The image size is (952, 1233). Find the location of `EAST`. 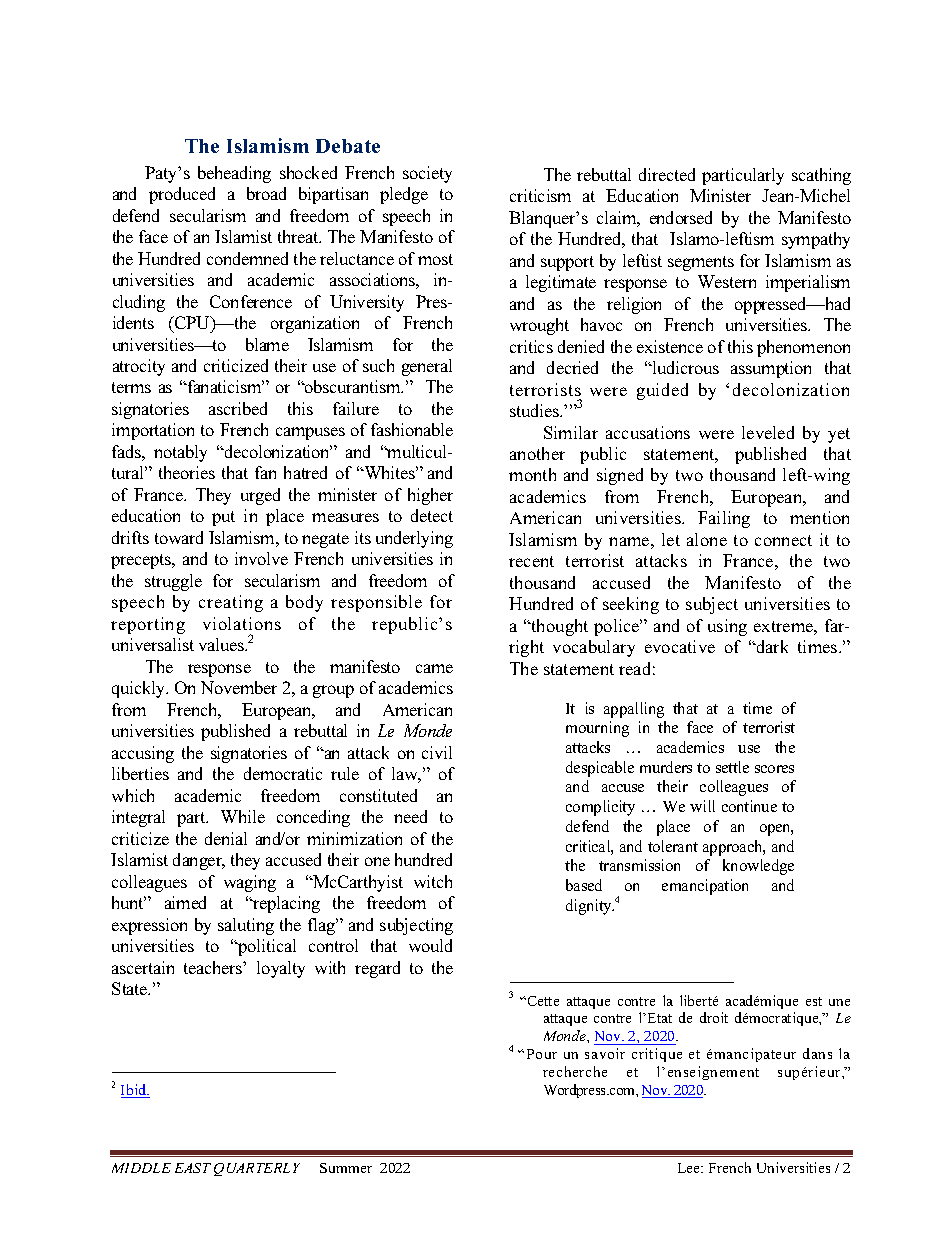

EAST is located at coordinates (193, 1168).
